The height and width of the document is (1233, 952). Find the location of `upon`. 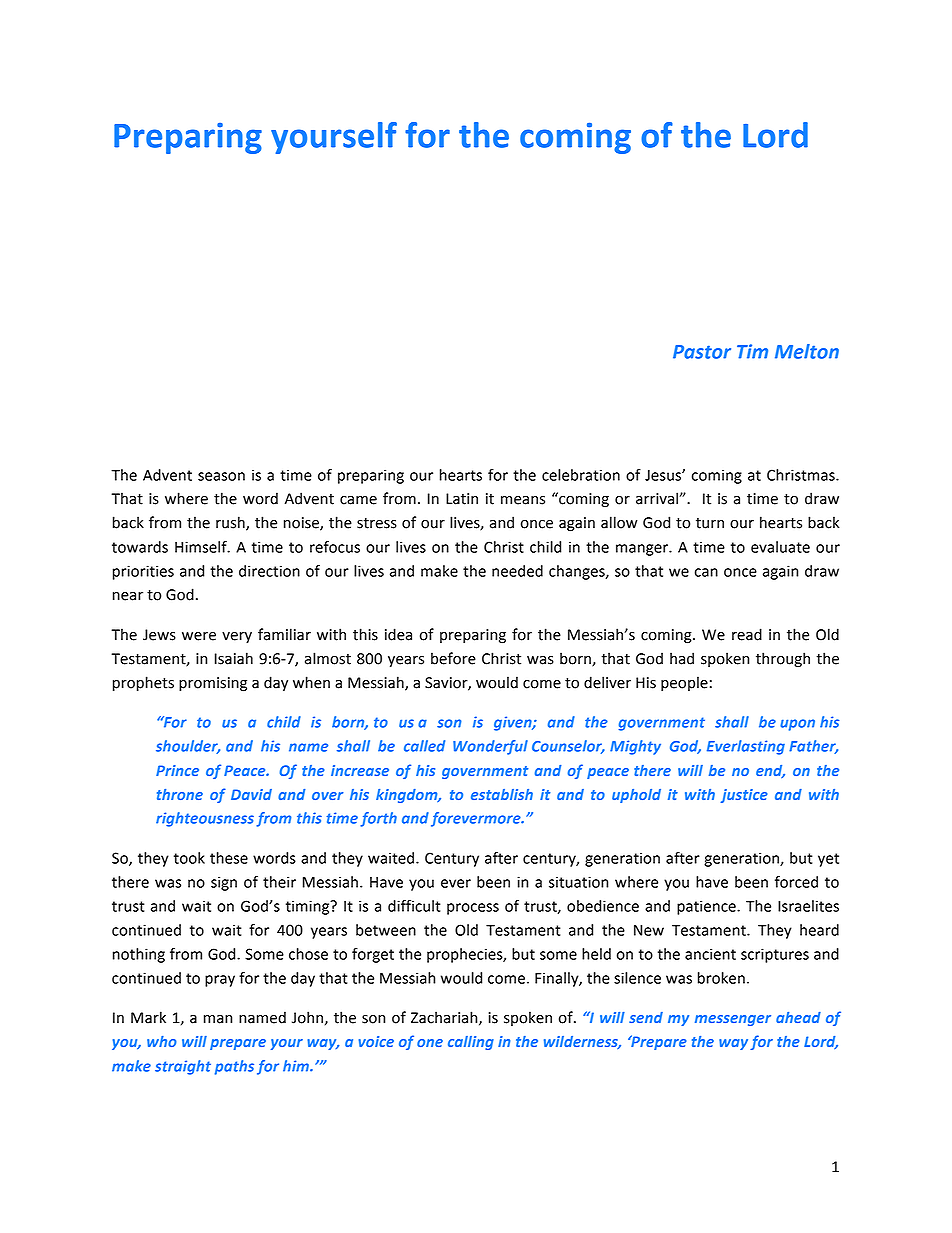

upon is located at coordinates (797, 725).
